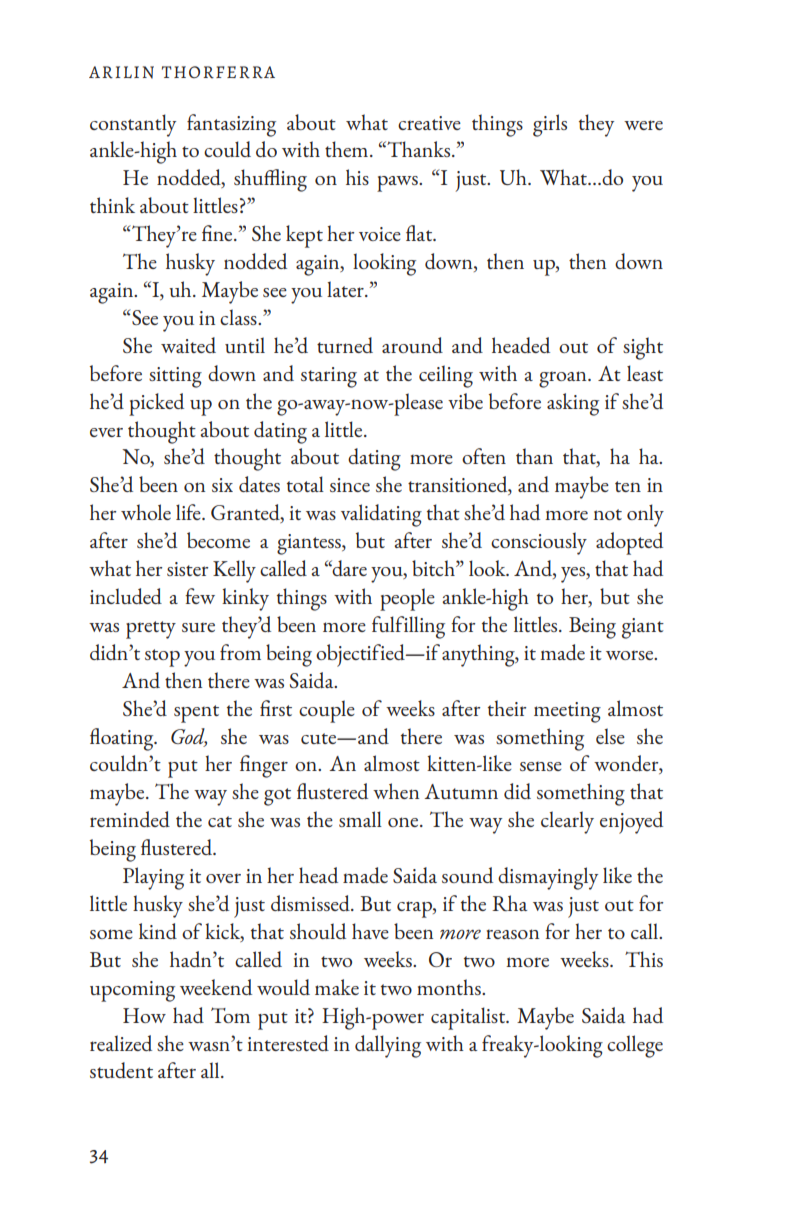  I want to click on them, so click(348, 149).
